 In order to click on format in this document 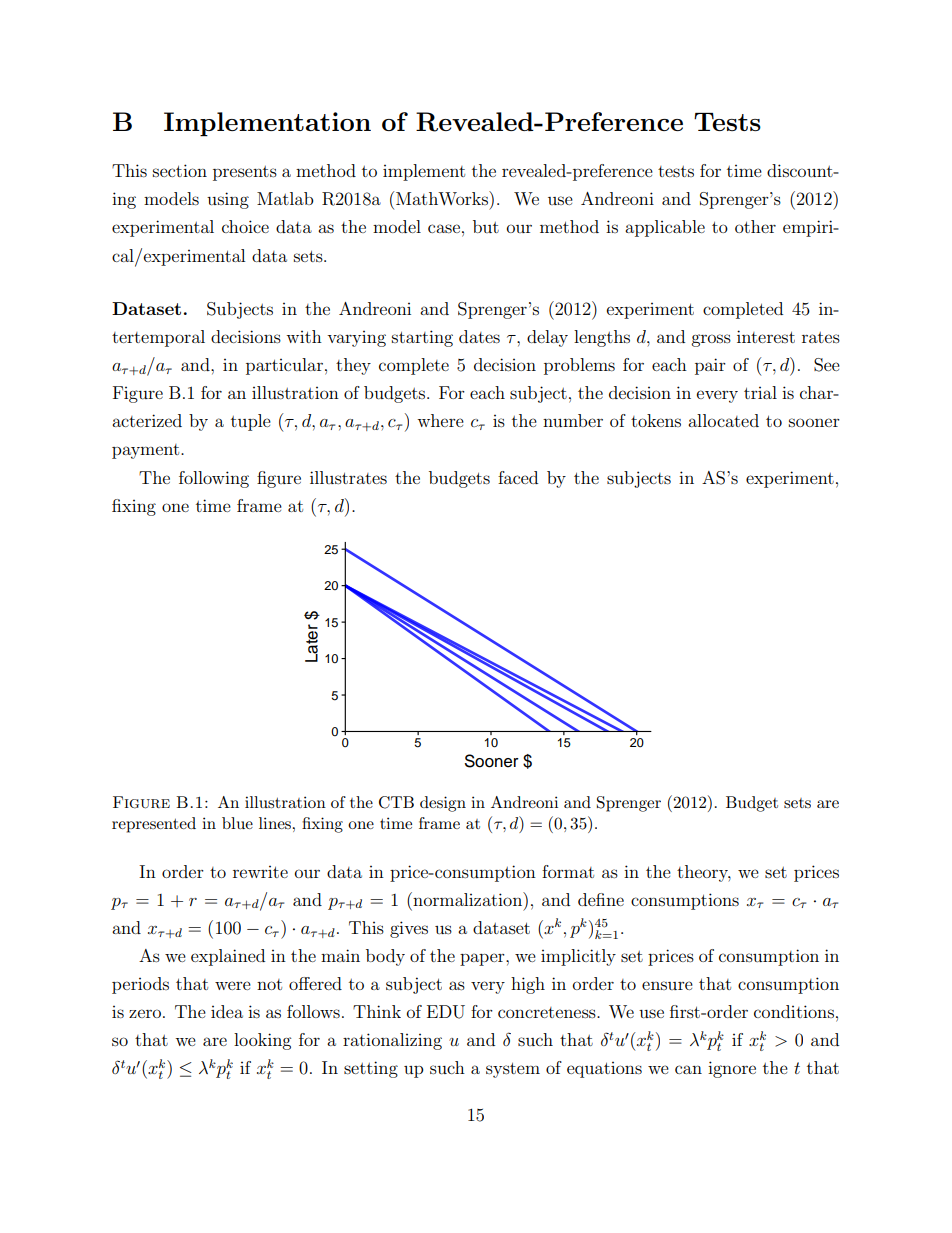, I will do `click(568, 871)`.
